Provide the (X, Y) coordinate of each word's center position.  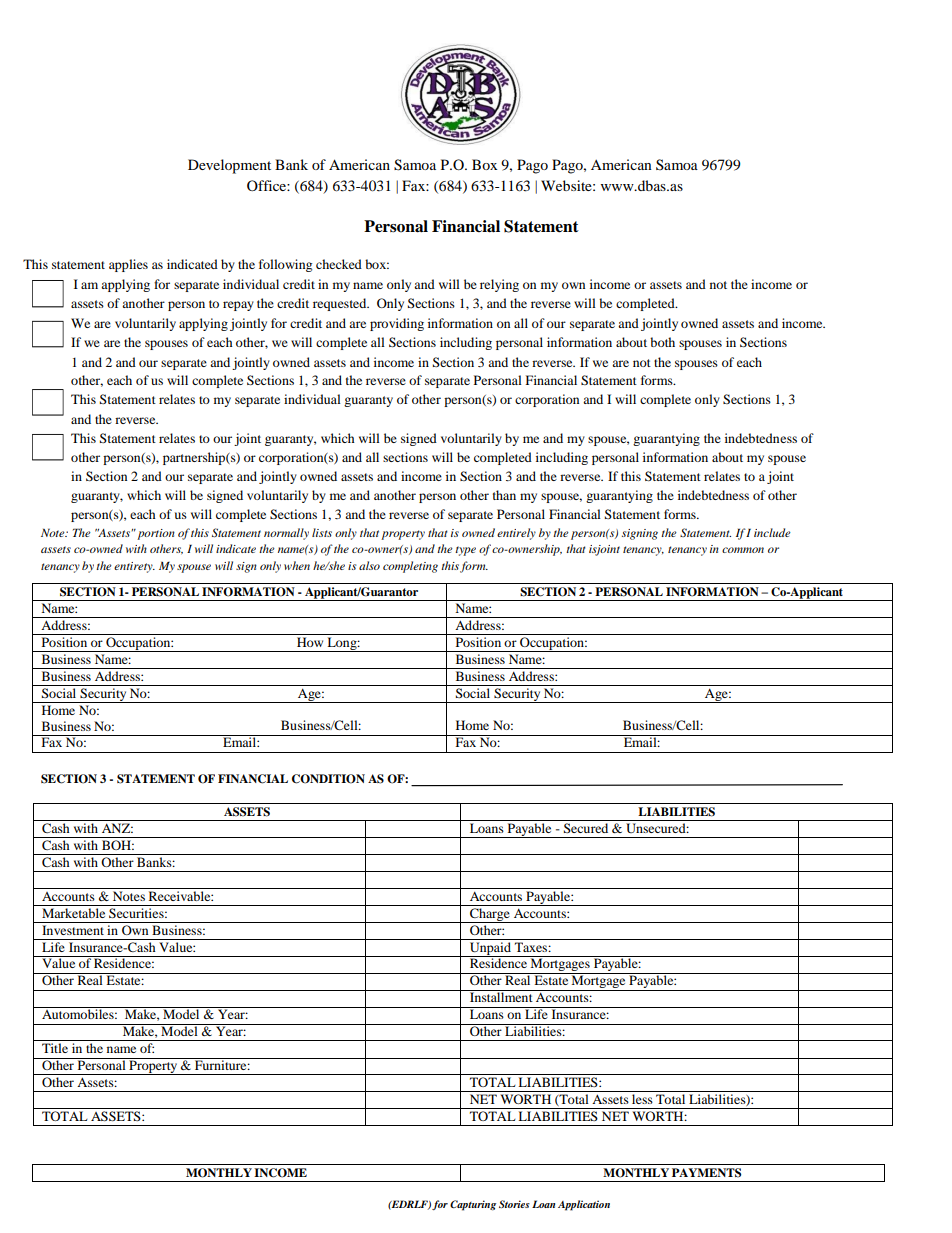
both (662, 342)
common (743, 550)
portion (156, 534)
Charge (490, 915)
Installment (501, 996)
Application (584, 1205)
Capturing (473, 1205)
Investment (73, 930)
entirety (134, 567)
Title (55, 1048)
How (310, 642)
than (504, 495)
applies (128, 265)
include (772, 532)
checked (339, 264)
